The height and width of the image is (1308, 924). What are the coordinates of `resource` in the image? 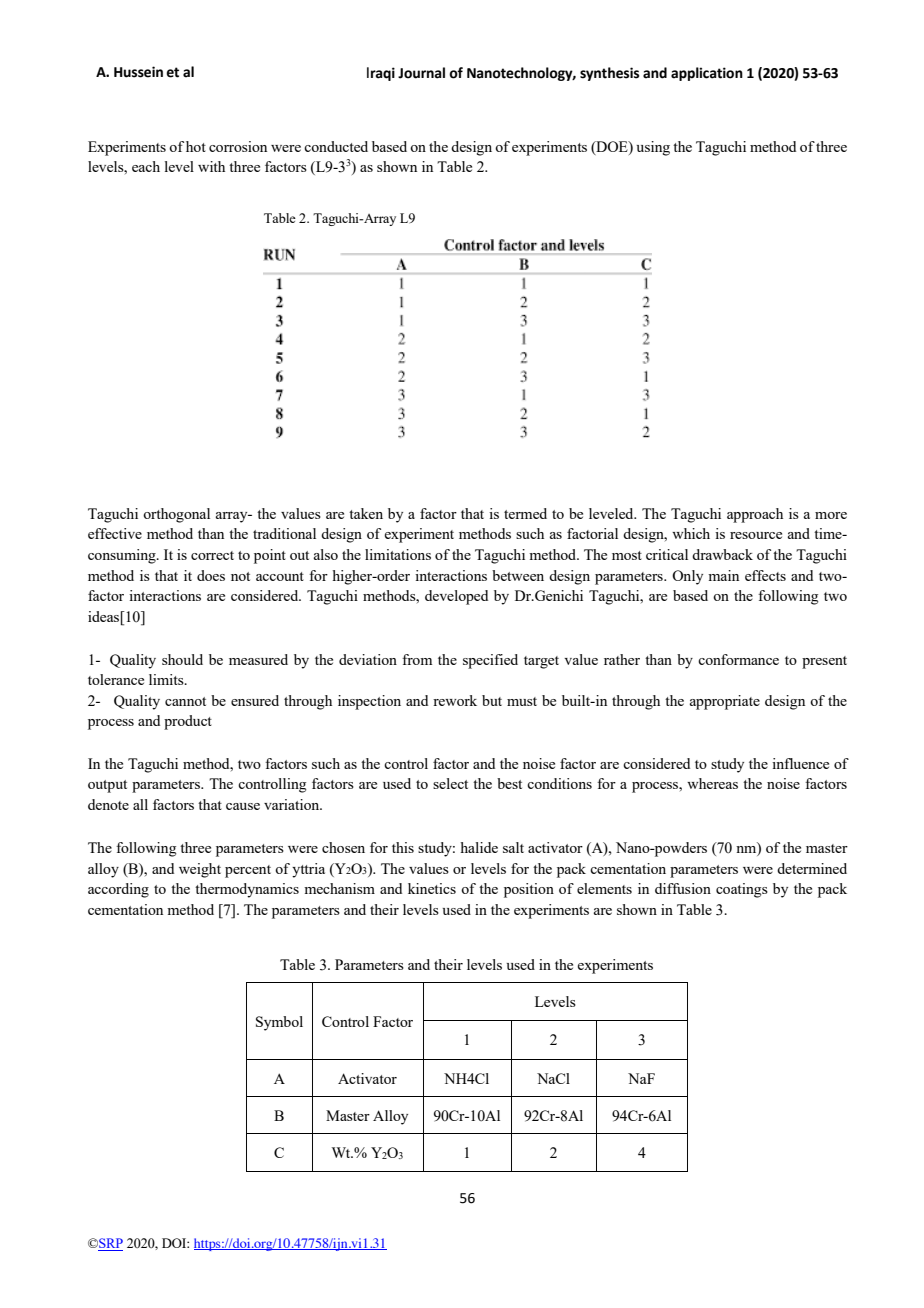 It's located at (756, 535).
